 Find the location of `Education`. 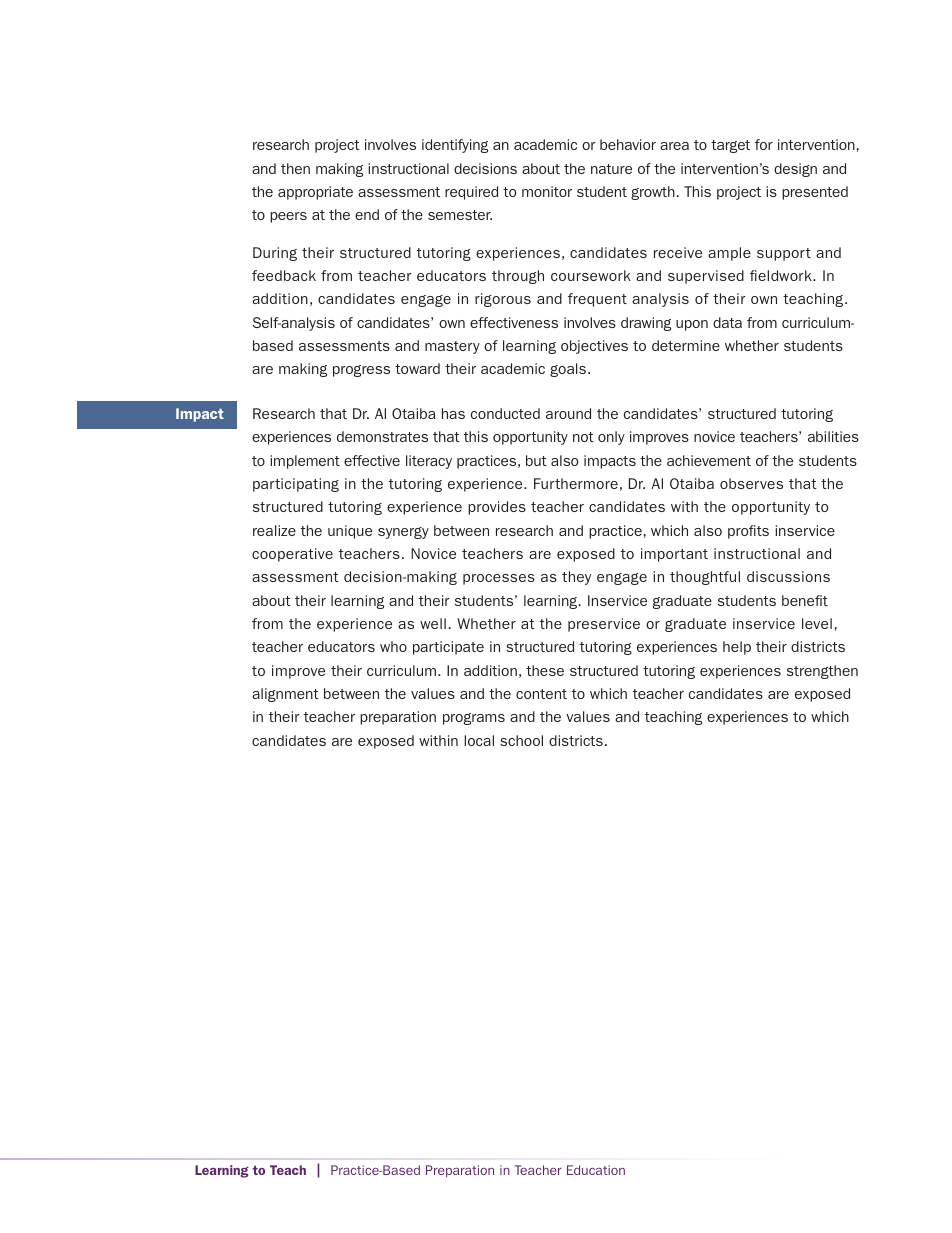

Education is located at coordinates (596, 1170).
